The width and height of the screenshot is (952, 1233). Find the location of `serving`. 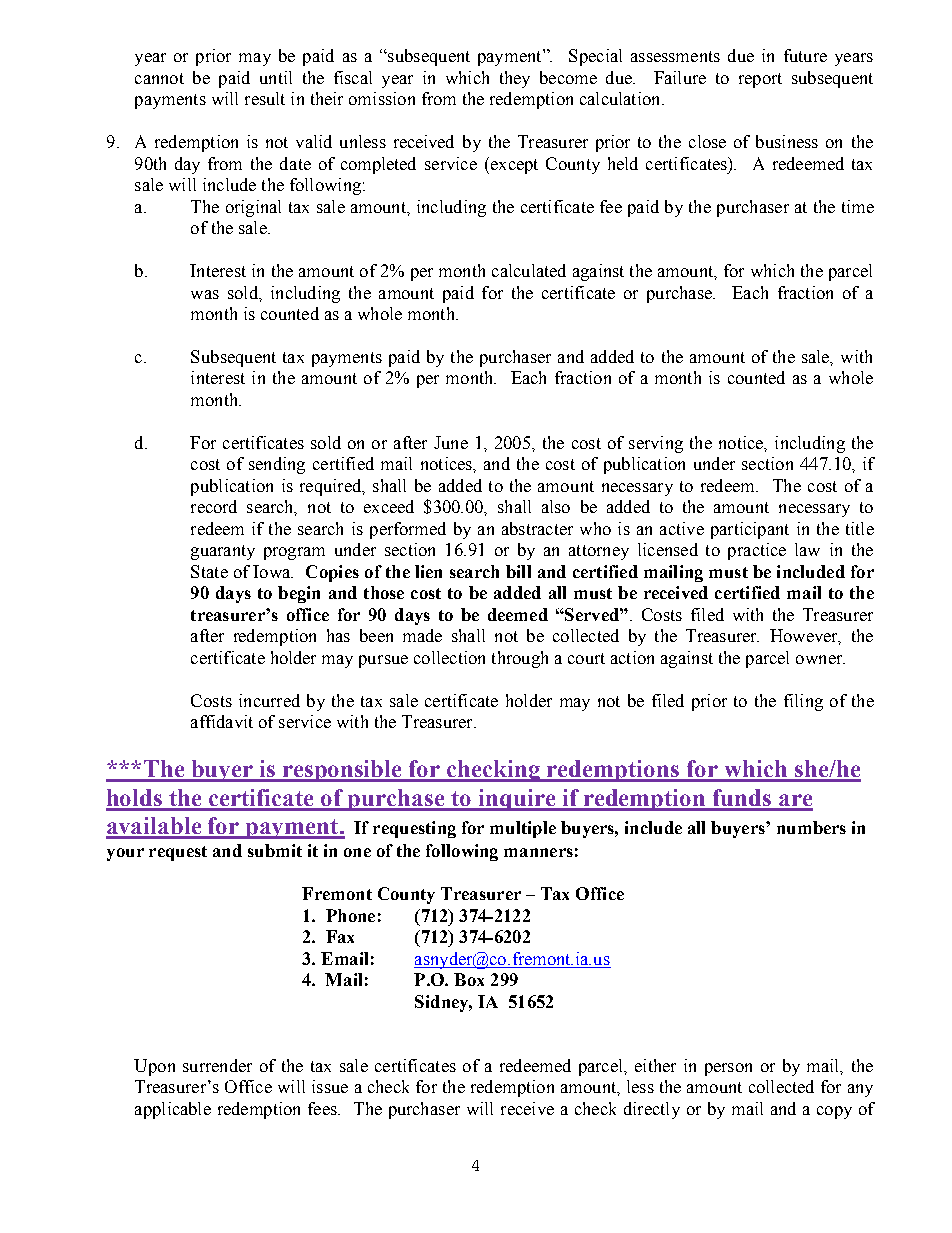

serving is located at coordinates (656, 444).
